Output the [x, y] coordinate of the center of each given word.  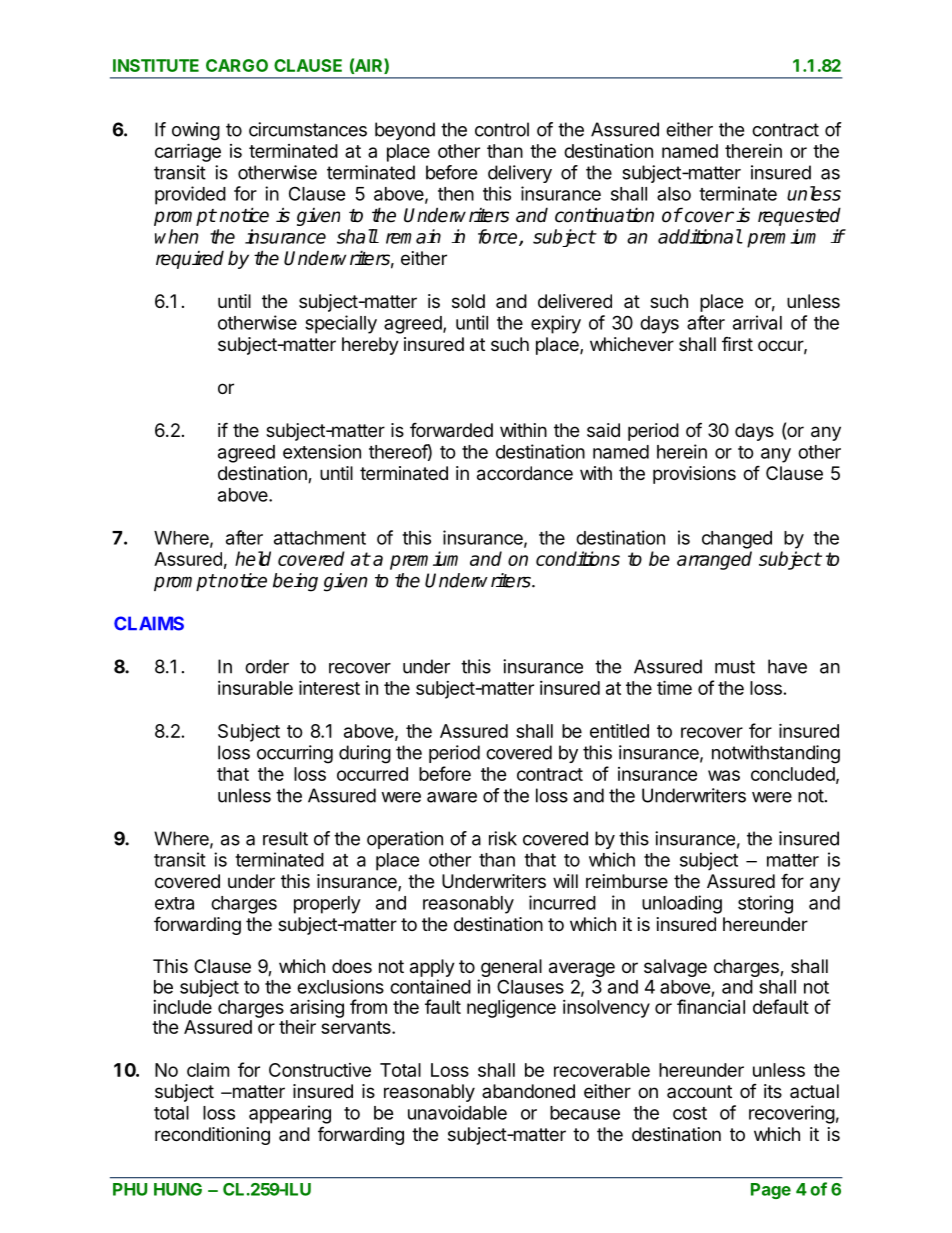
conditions [578, 558]
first [737, 344]
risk [503, 838]
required [190, 259]
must [735, 667]
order [267, 666]
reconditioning [212, 1136]
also [674, 194]
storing [765, 904]
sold [468, 301]
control [502, 129]
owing [196, 131]
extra [174, 903]
